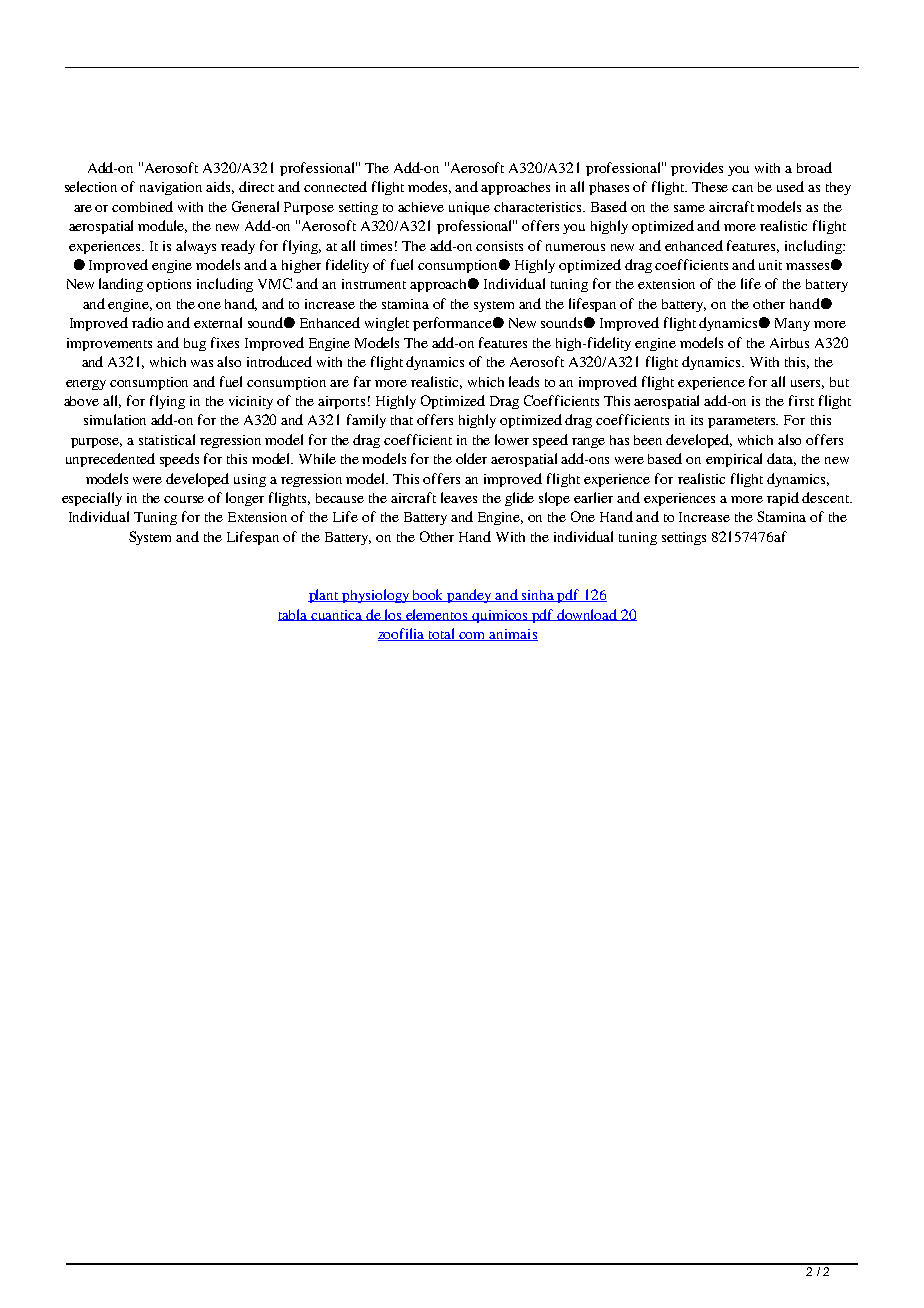 This page has height=1308, width=924. I want to click on total, so click(442, 634).
